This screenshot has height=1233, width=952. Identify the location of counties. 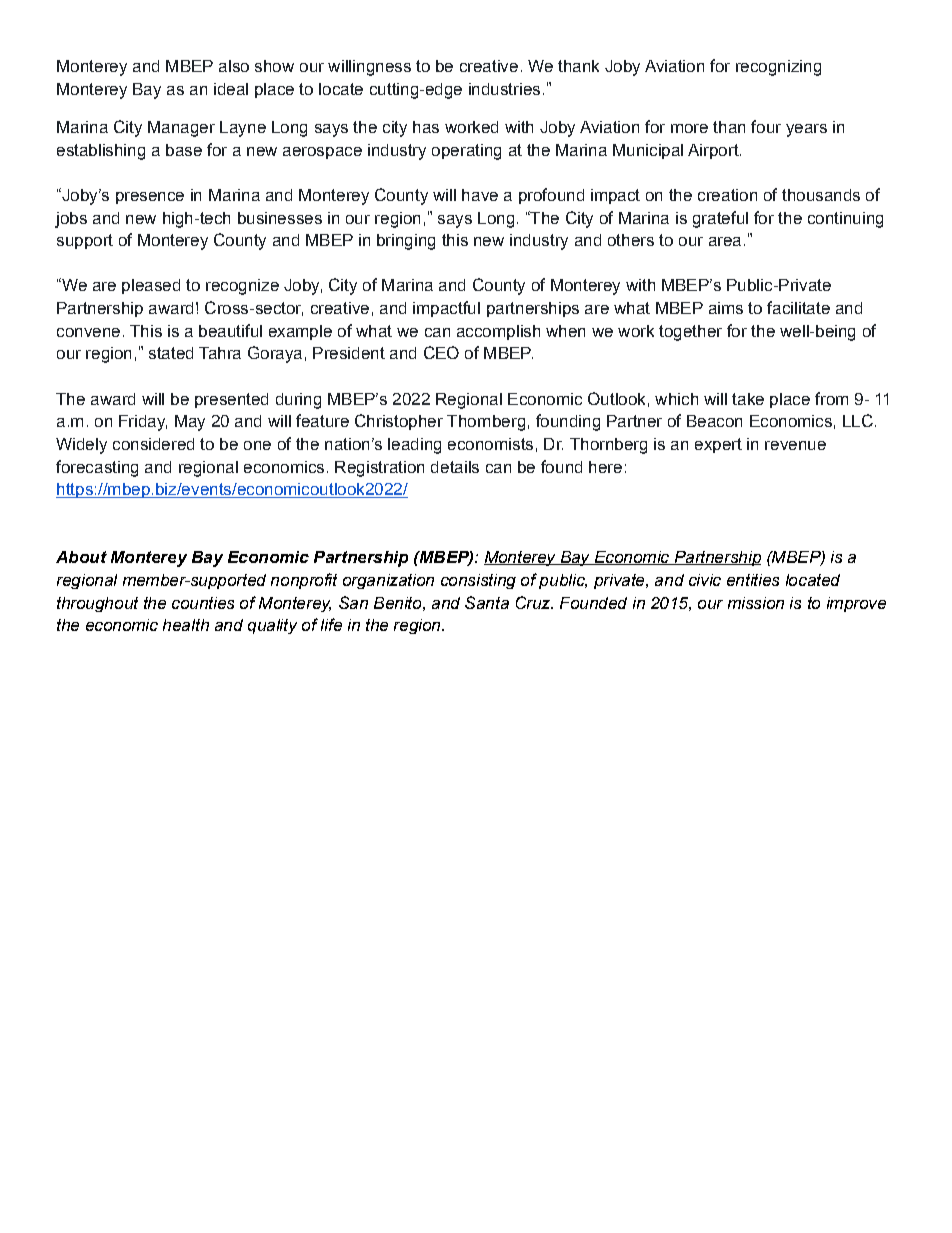
(203, 603).
